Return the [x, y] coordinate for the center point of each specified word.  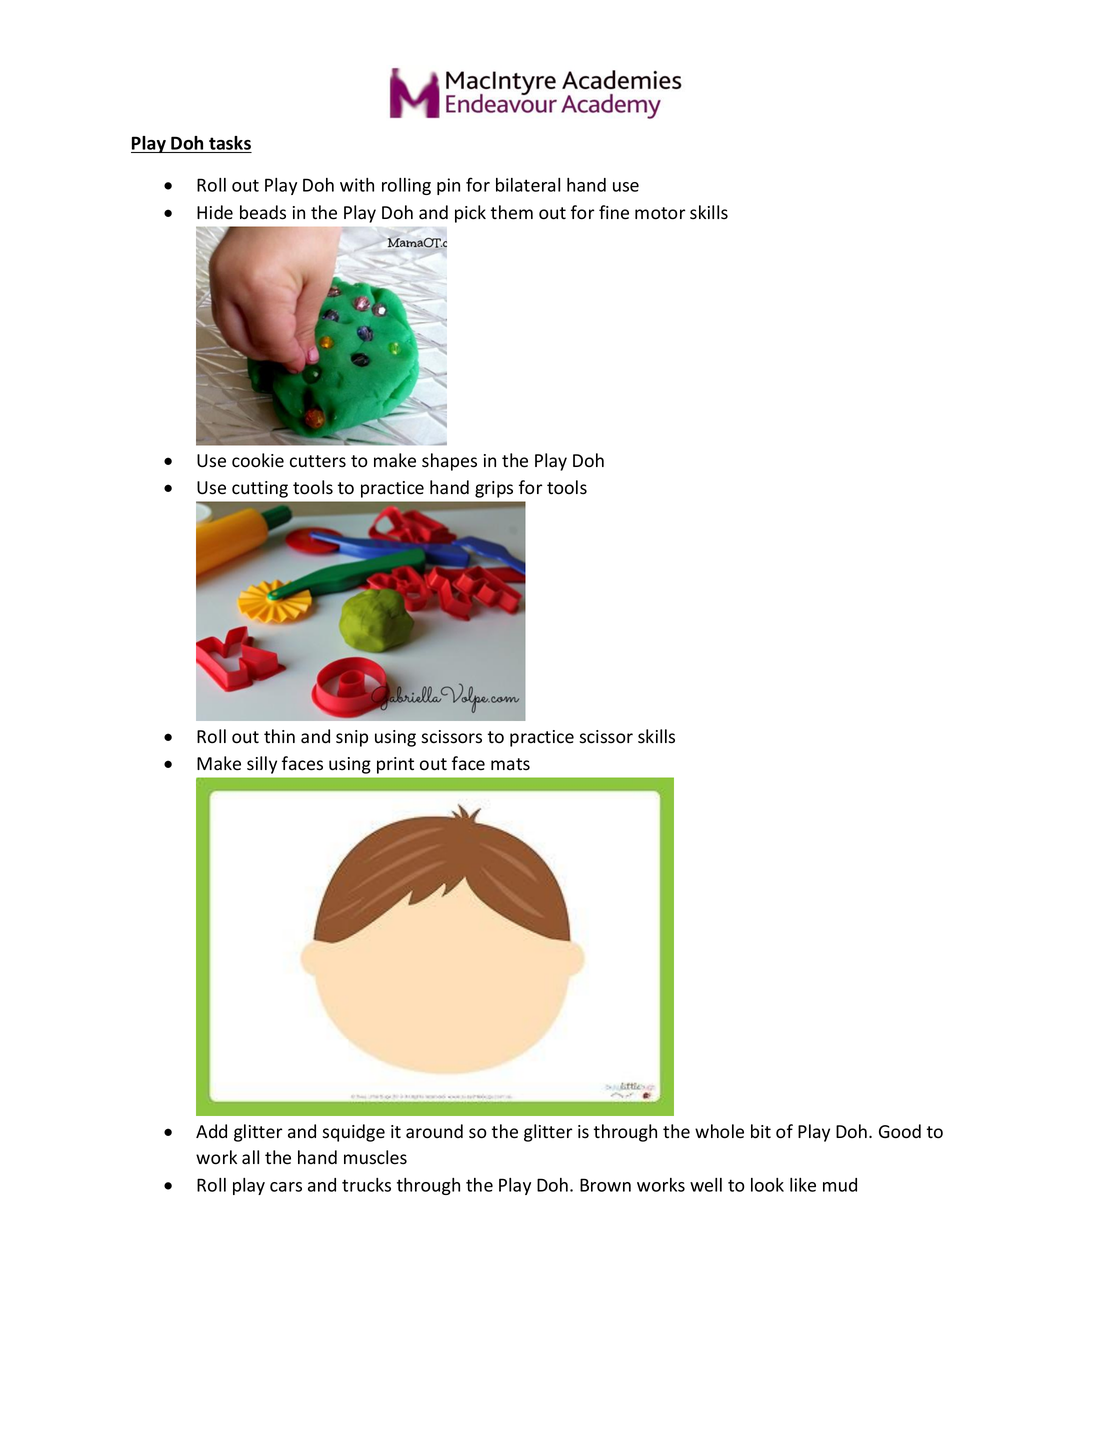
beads [263, 212]
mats [510, 764]
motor [660, 213]
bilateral [528, 185]
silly [262, 765]
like [803, 1185]
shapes [449, 462]
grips [494, 489]
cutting [260, 489]
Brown [605, 1185]
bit [761, 1131]
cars [286, 1187]
